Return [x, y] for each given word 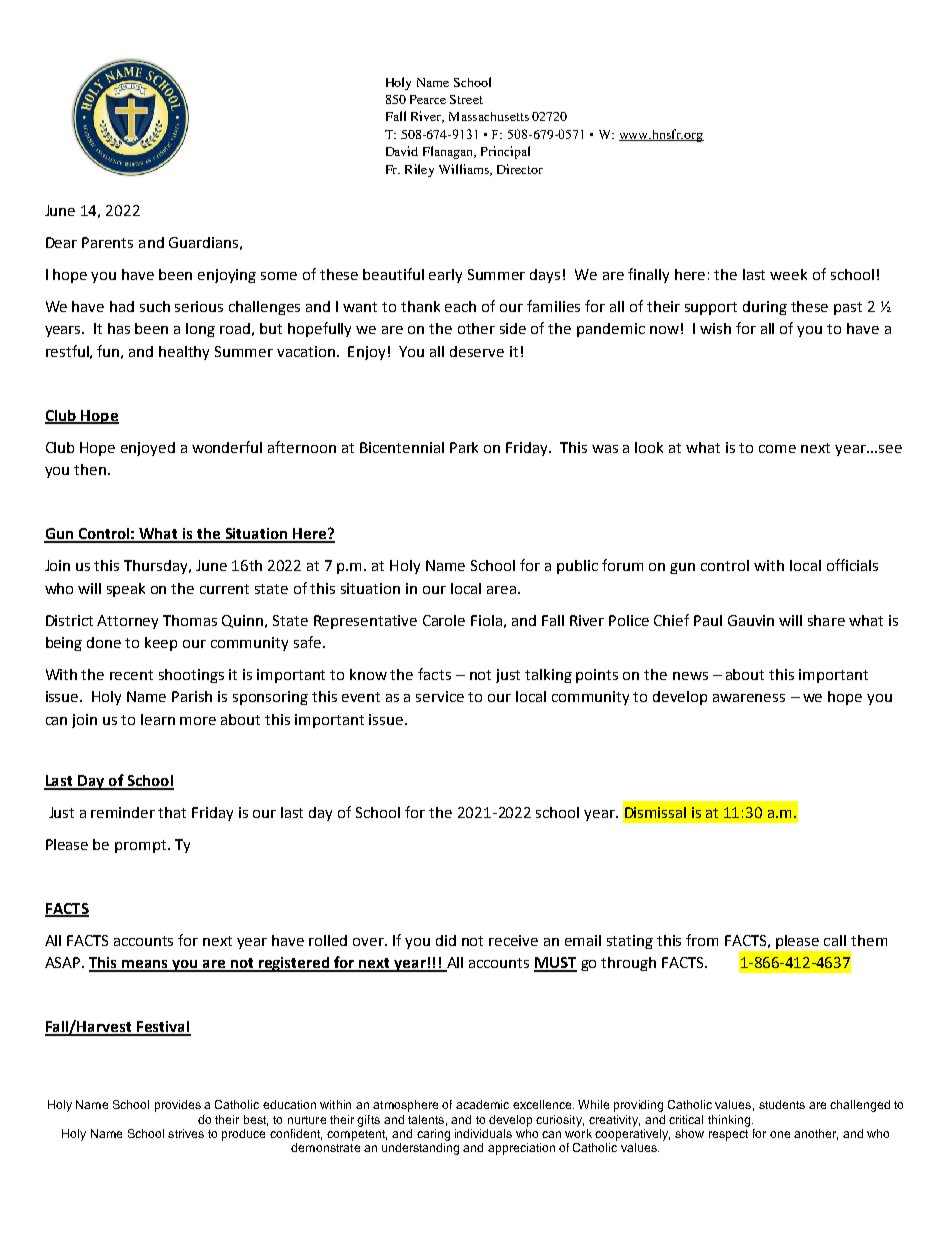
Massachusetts [489, 116]
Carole [444, 620]
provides [178, 1106]
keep [161, 644]
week [788, 274]
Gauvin [751, 620]
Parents [107, 242]
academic [482, 1104]
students [782, 1104]
